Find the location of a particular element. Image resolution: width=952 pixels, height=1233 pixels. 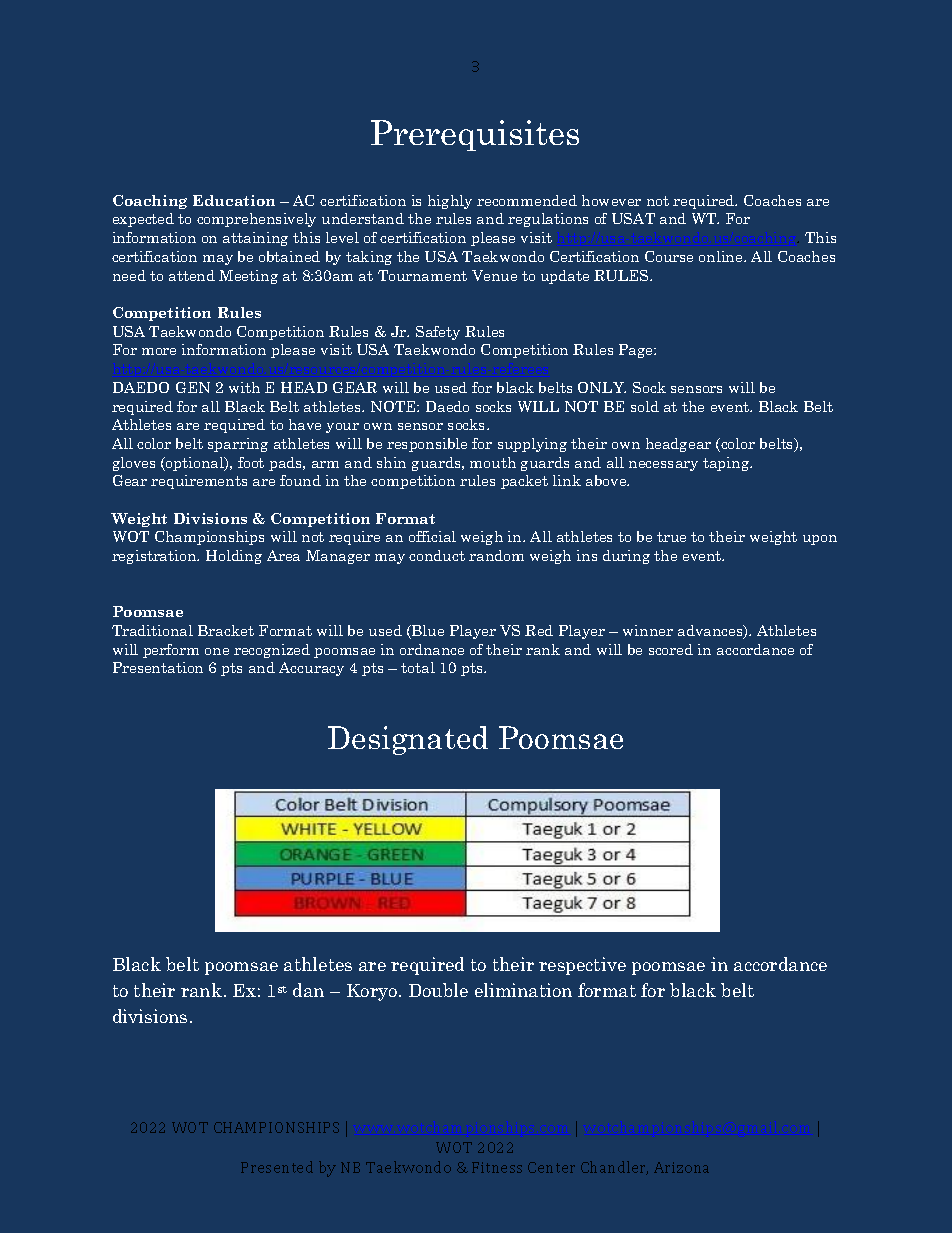

random is located at coordinates (496, 555).
